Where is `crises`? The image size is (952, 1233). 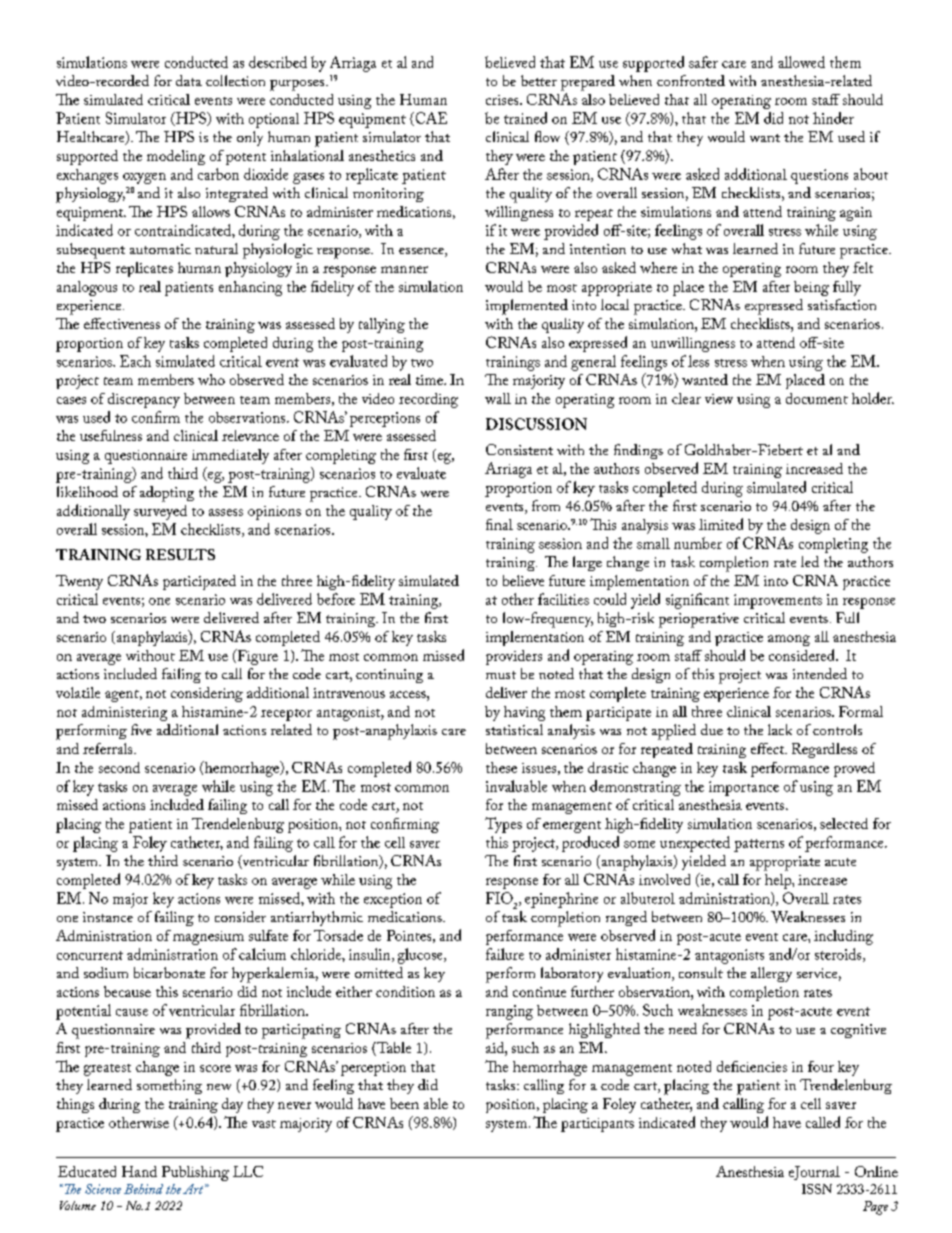 crises is located at coordinates (503, 100).
